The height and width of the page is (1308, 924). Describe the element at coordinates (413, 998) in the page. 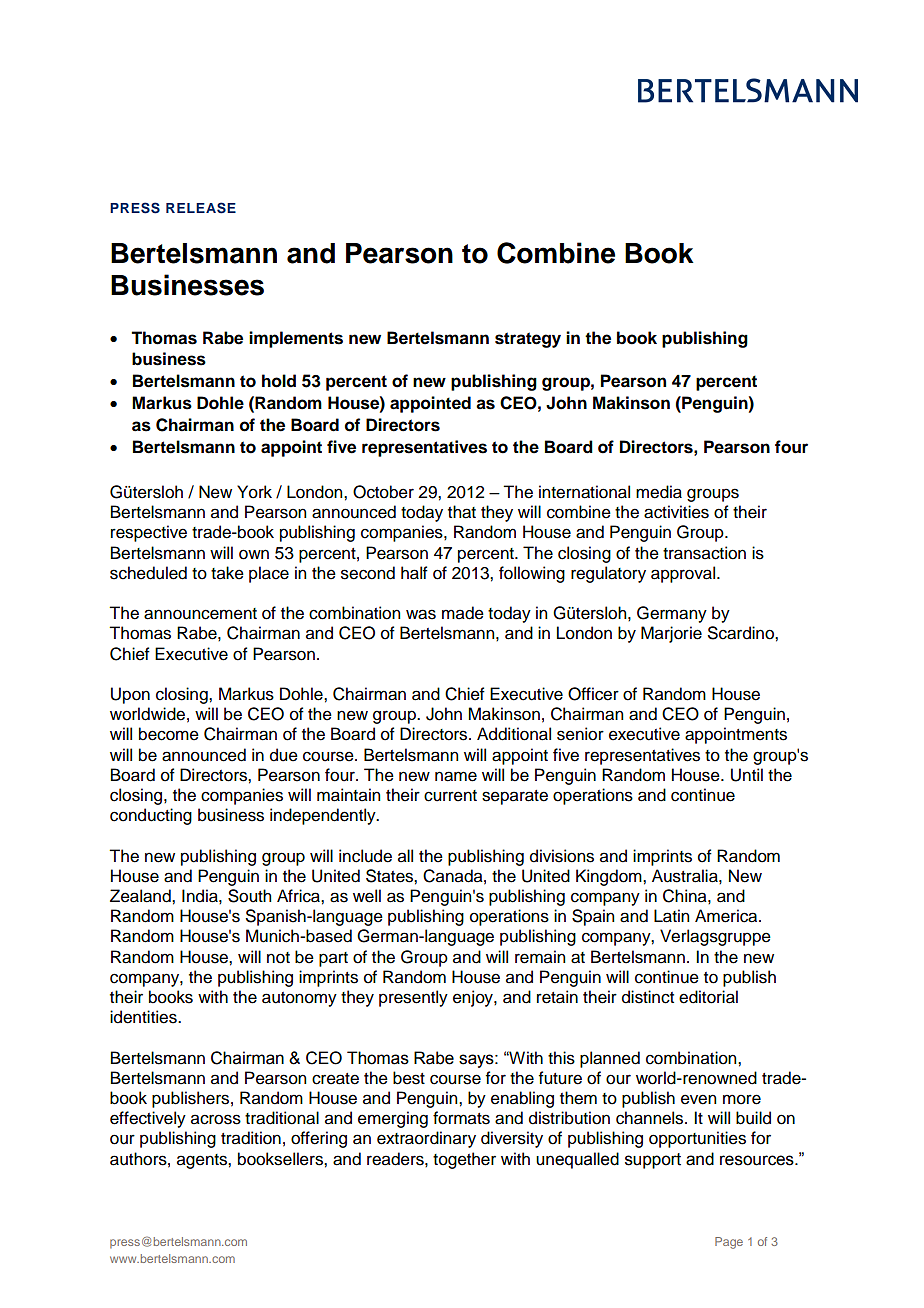

I see `presently` at that location.
